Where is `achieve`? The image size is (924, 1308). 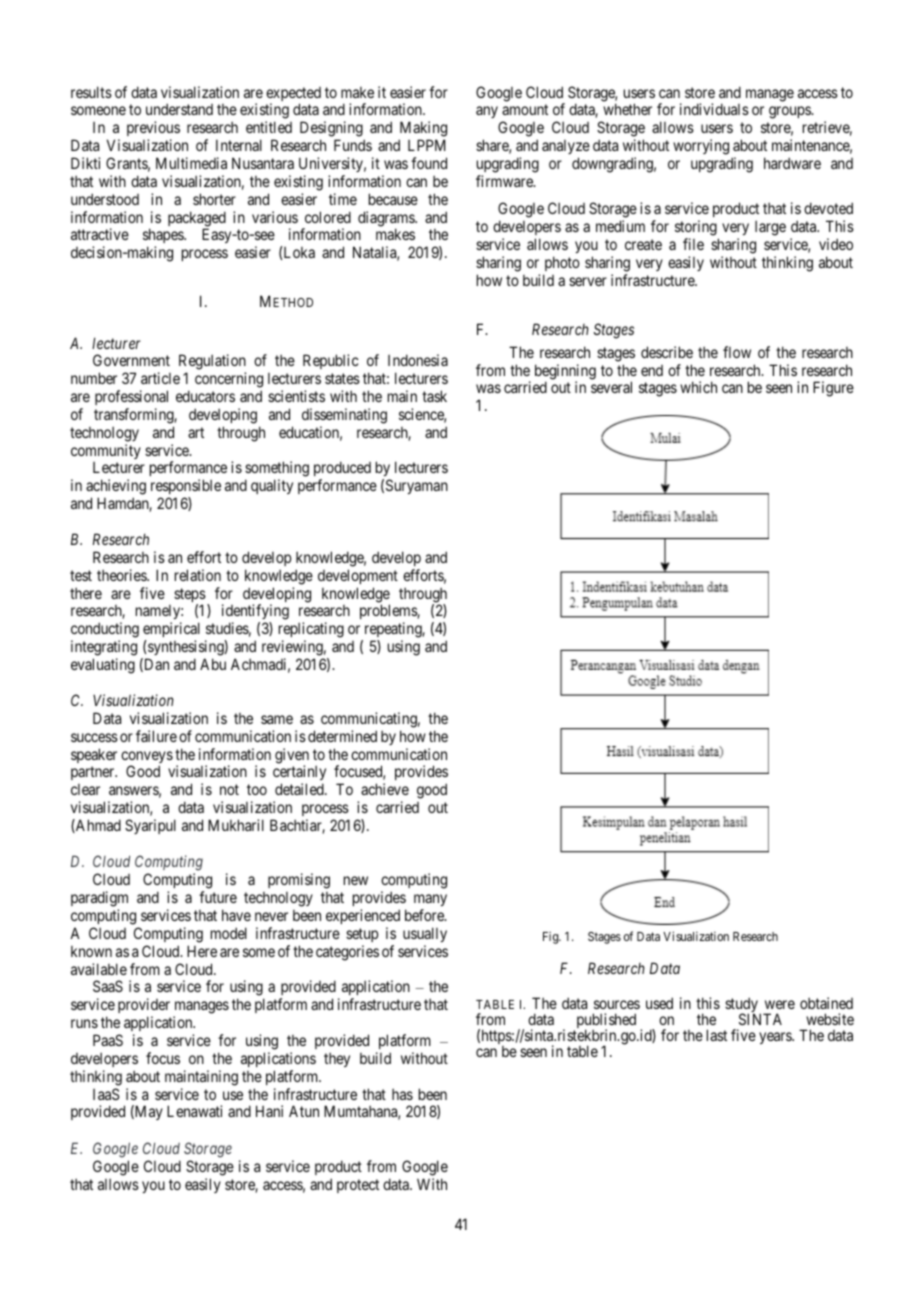
achieve is located at coordinates (385, 789).
